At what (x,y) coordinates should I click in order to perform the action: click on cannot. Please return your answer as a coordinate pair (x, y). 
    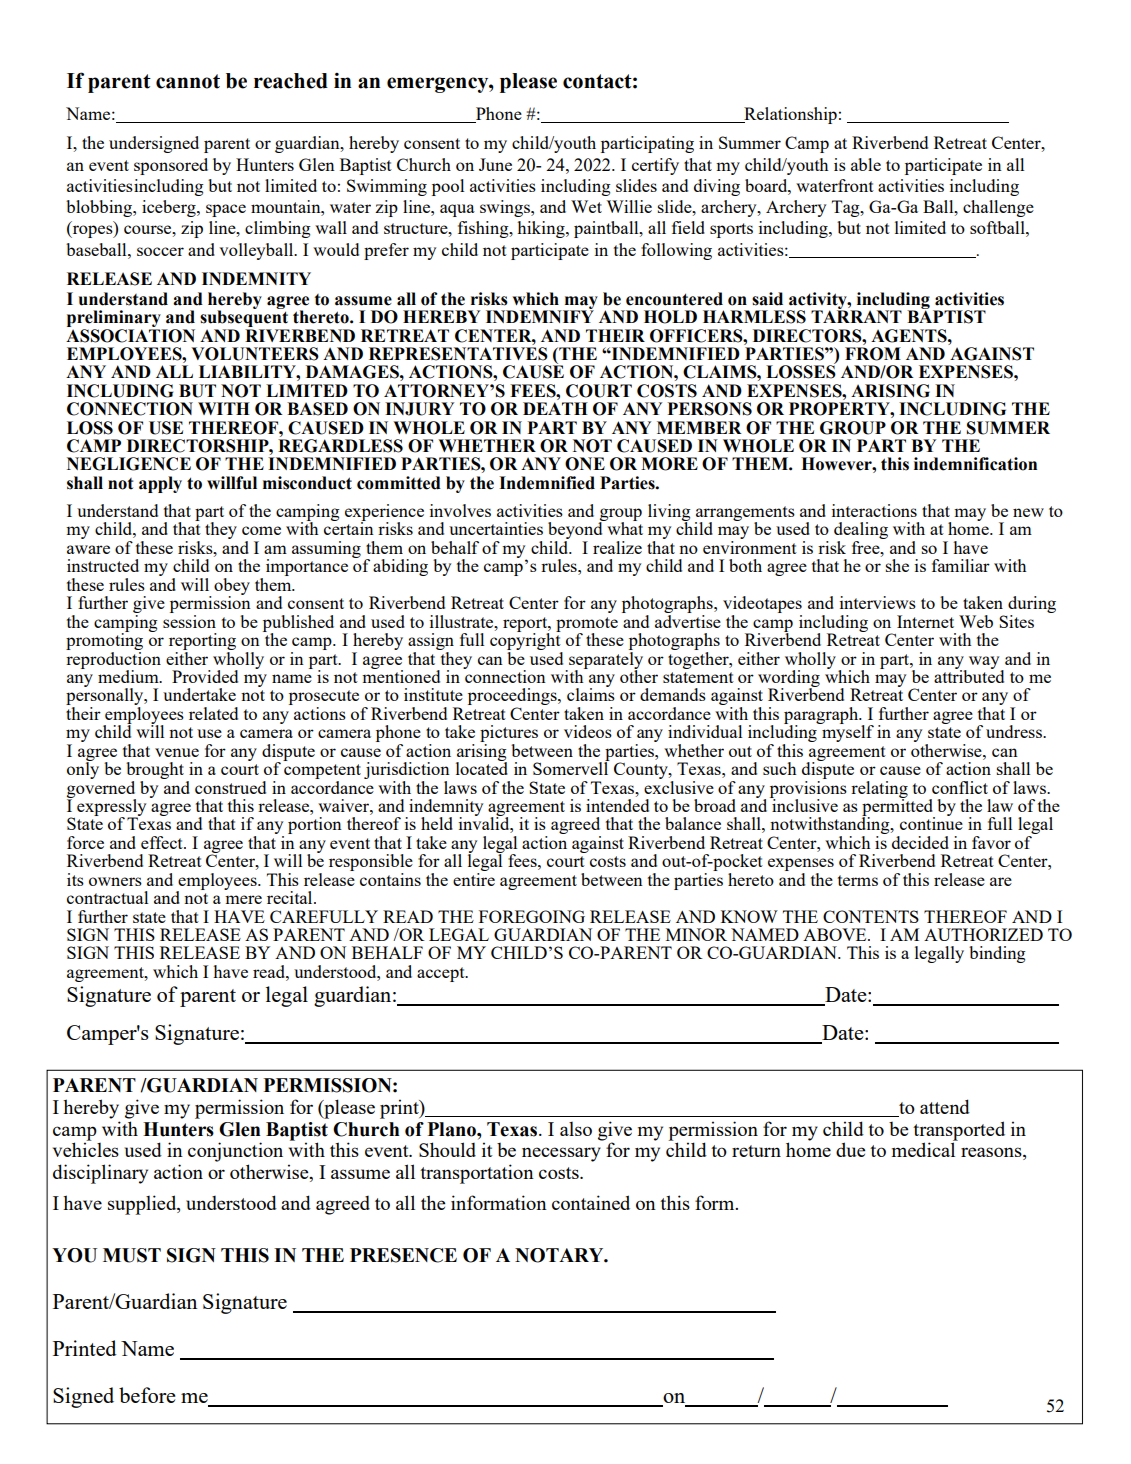
    Looking at the image, I should click on (188, 81).
